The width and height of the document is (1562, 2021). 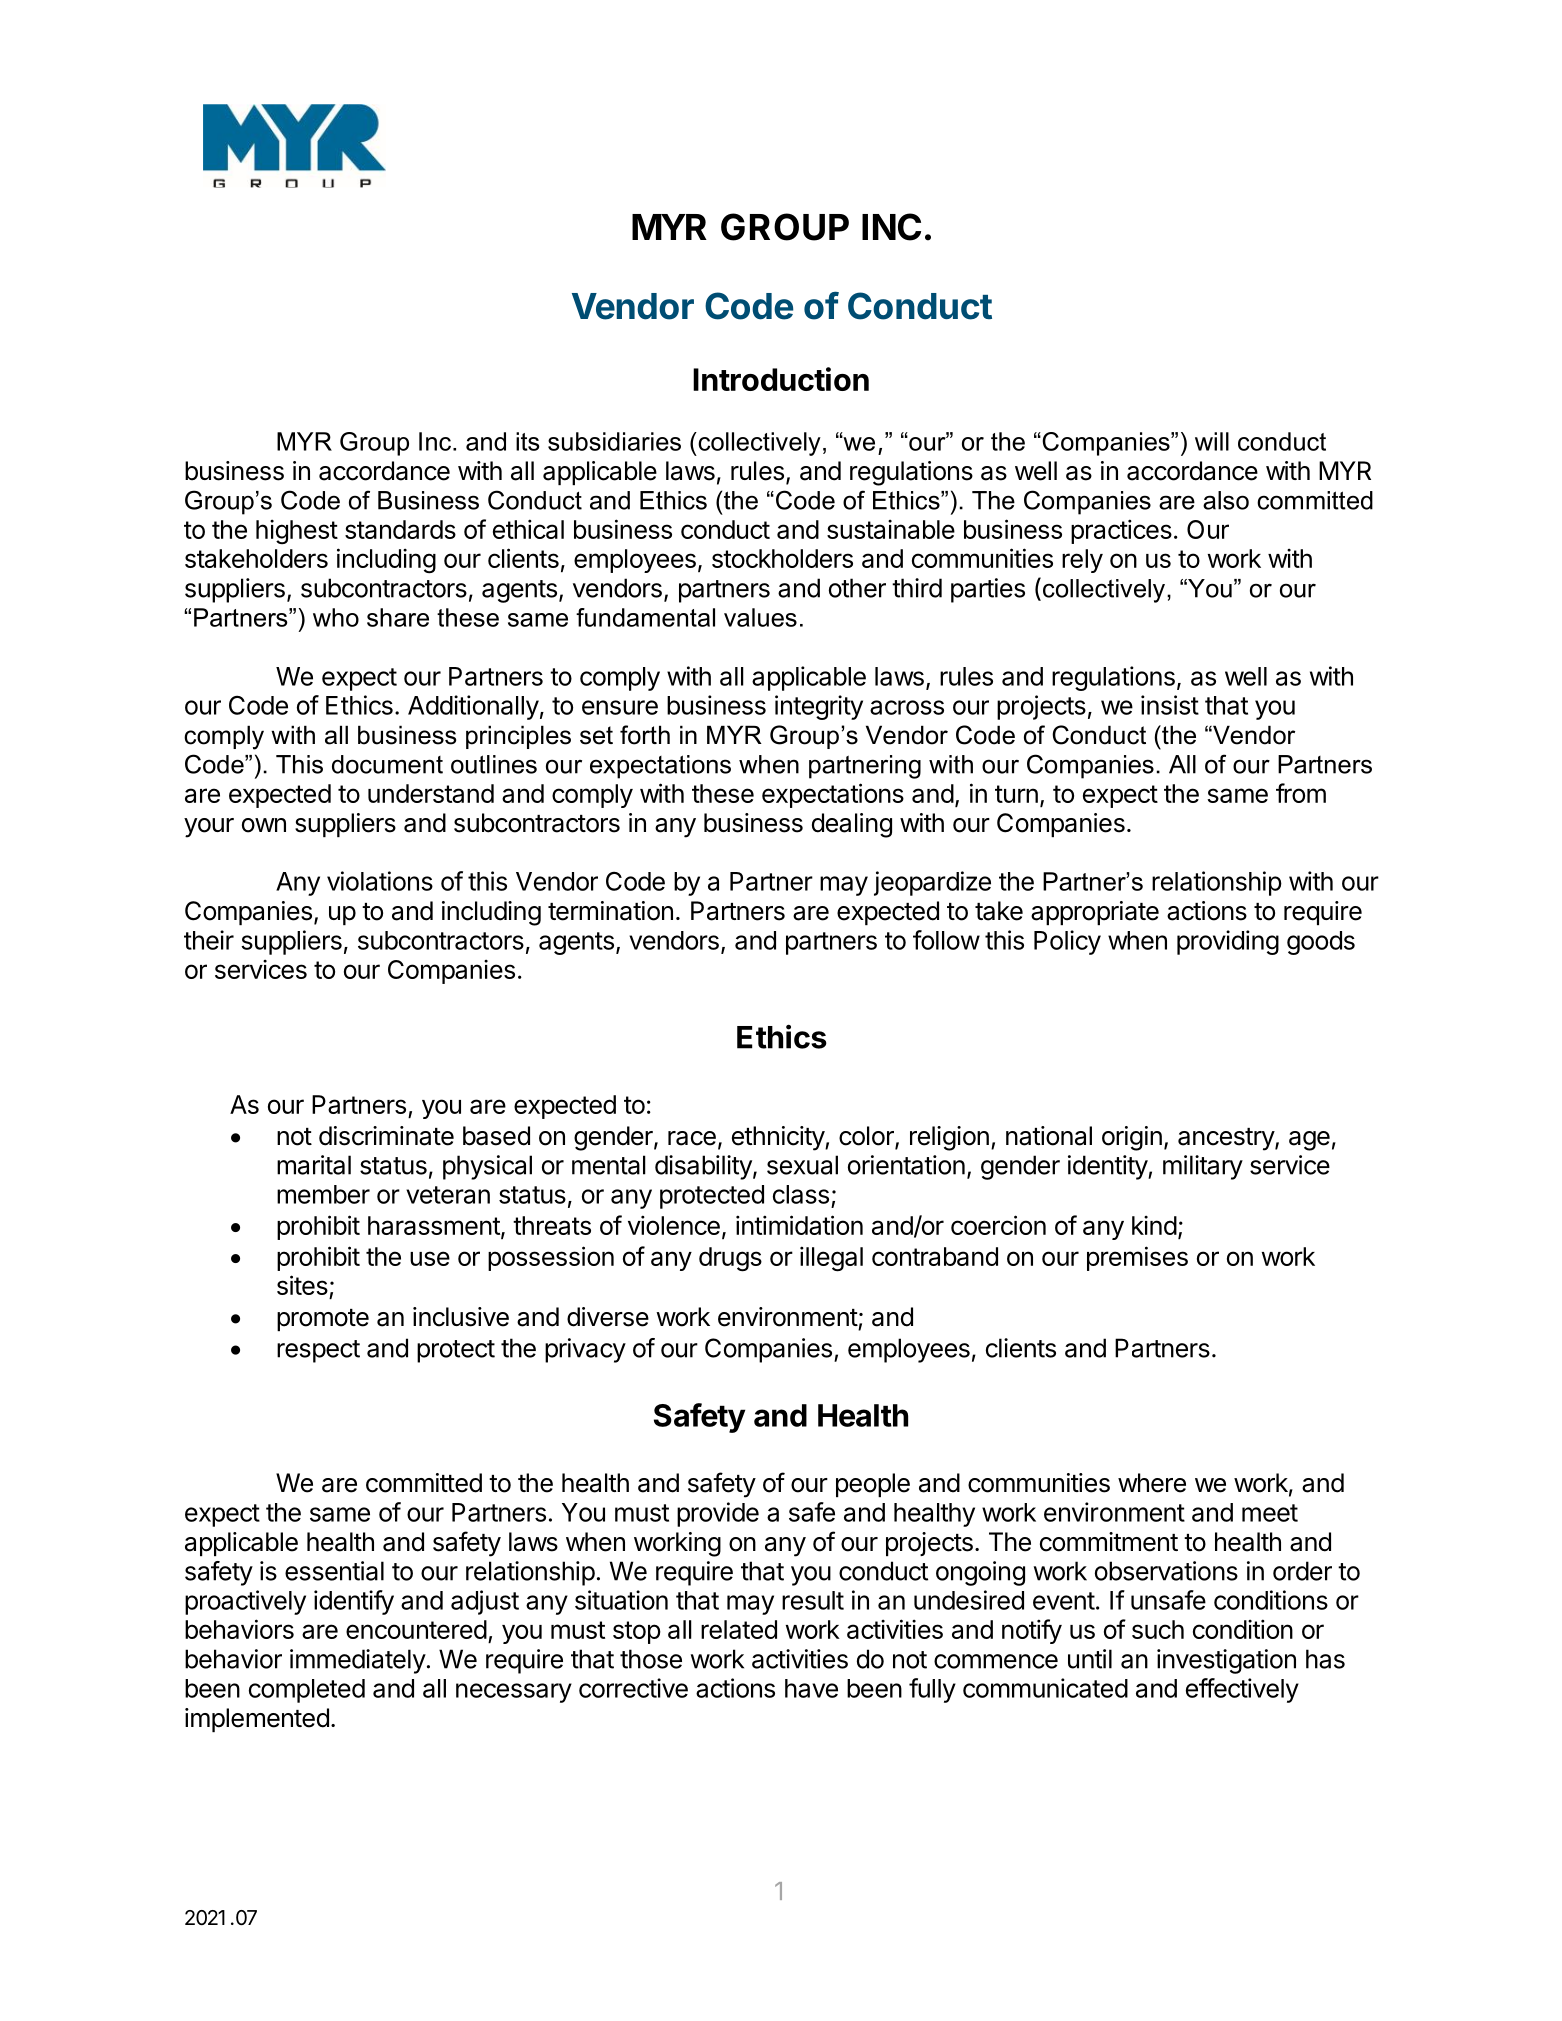 I want to click on its, so click(x=528, y=441).
